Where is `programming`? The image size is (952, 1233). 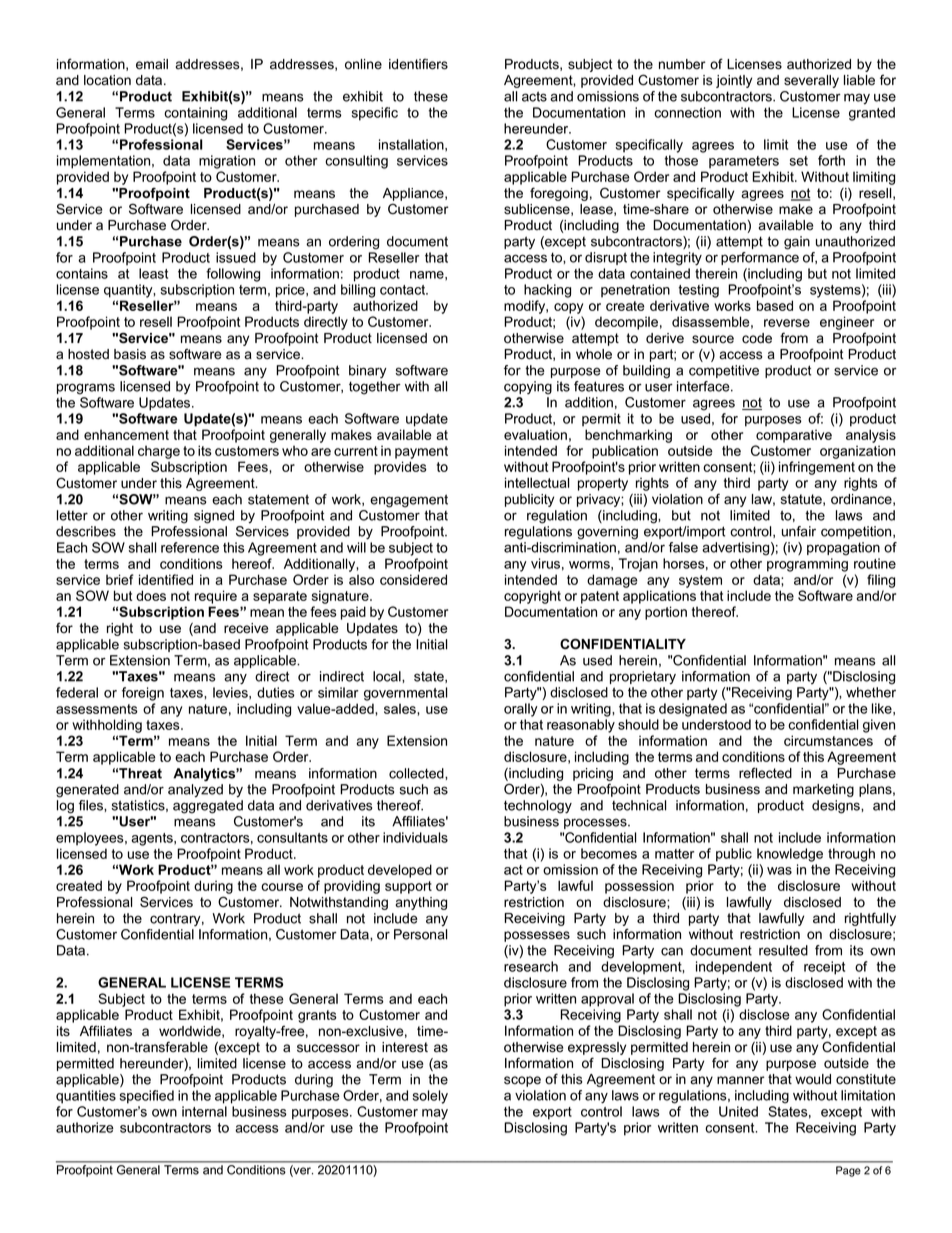 programming is located at coordinates (807, 565).
